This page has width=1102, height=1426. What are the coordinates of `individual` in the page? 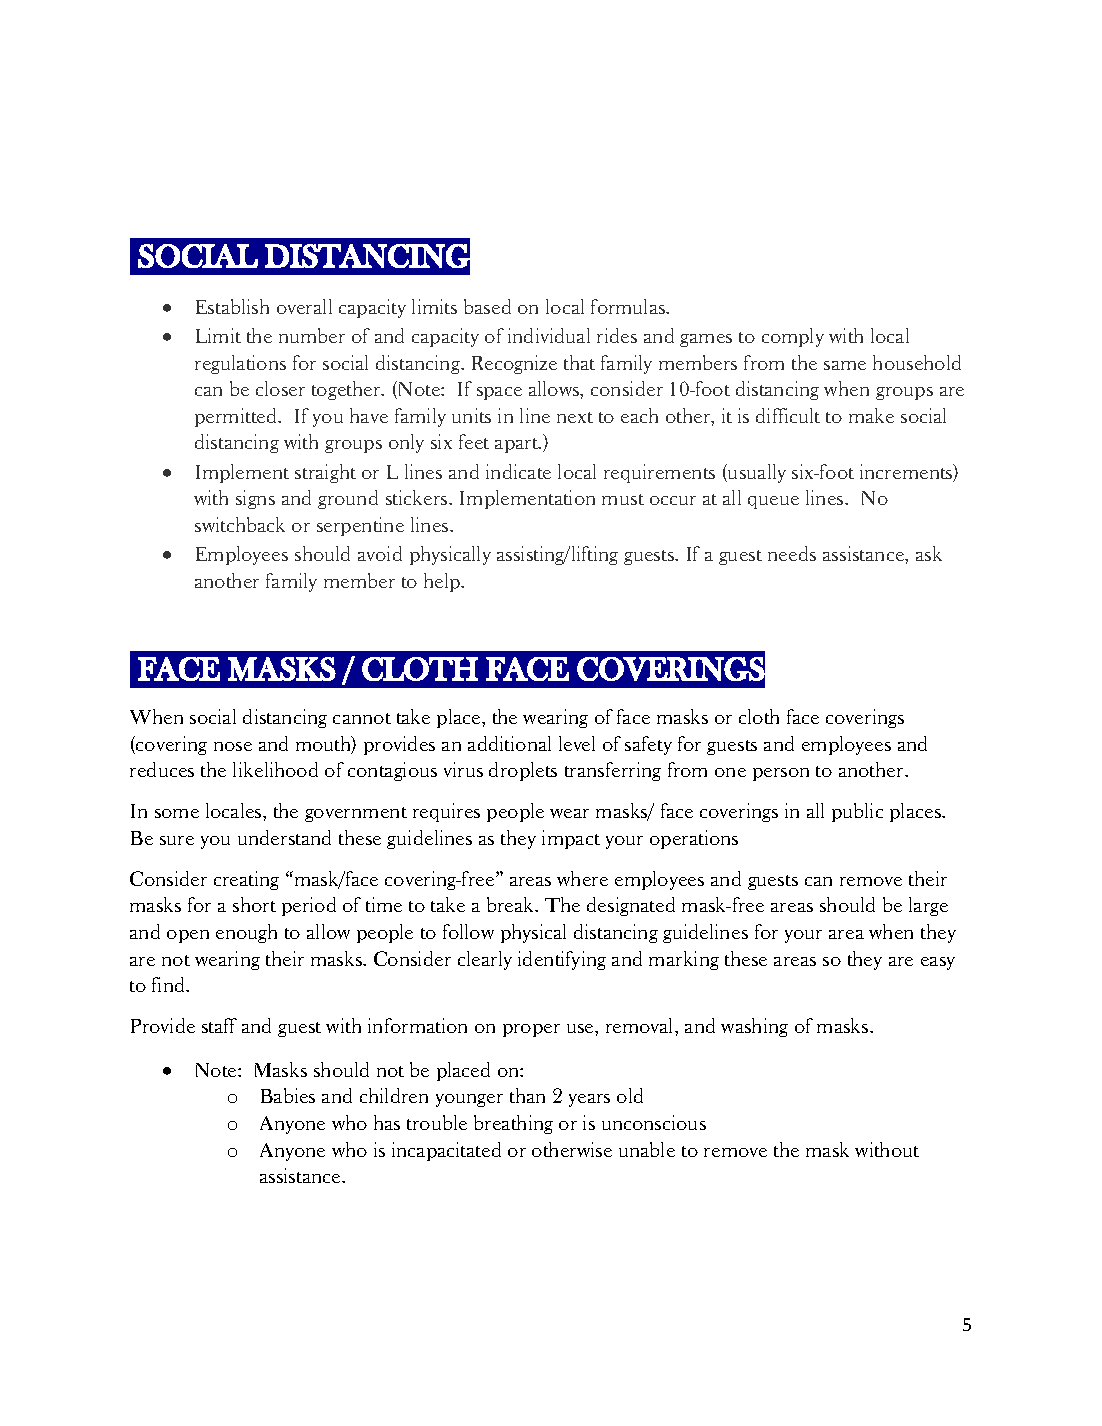 It's located at (549, 335).
